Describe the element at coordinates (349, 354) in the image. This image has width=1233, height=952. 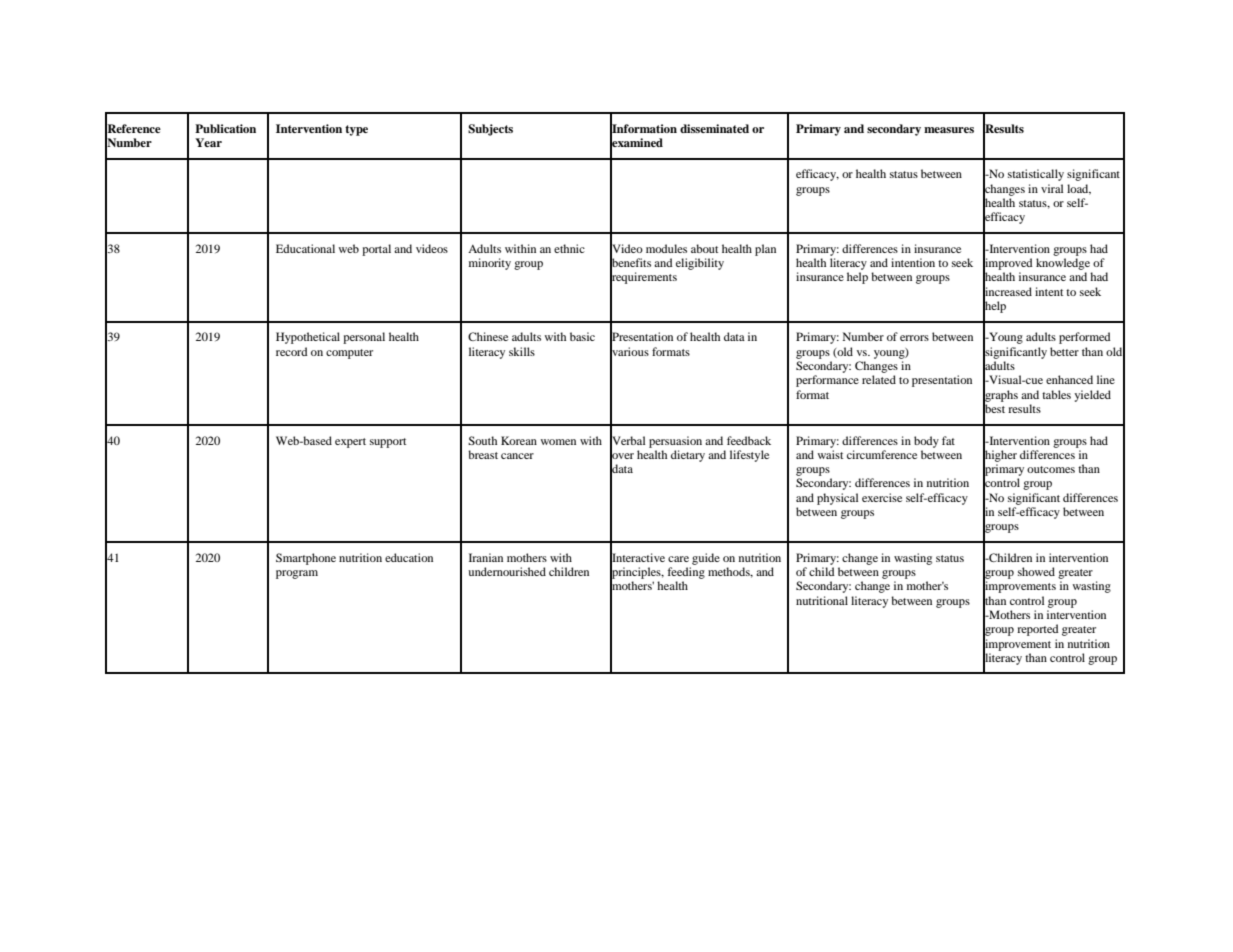
I see `computer` at that location.
